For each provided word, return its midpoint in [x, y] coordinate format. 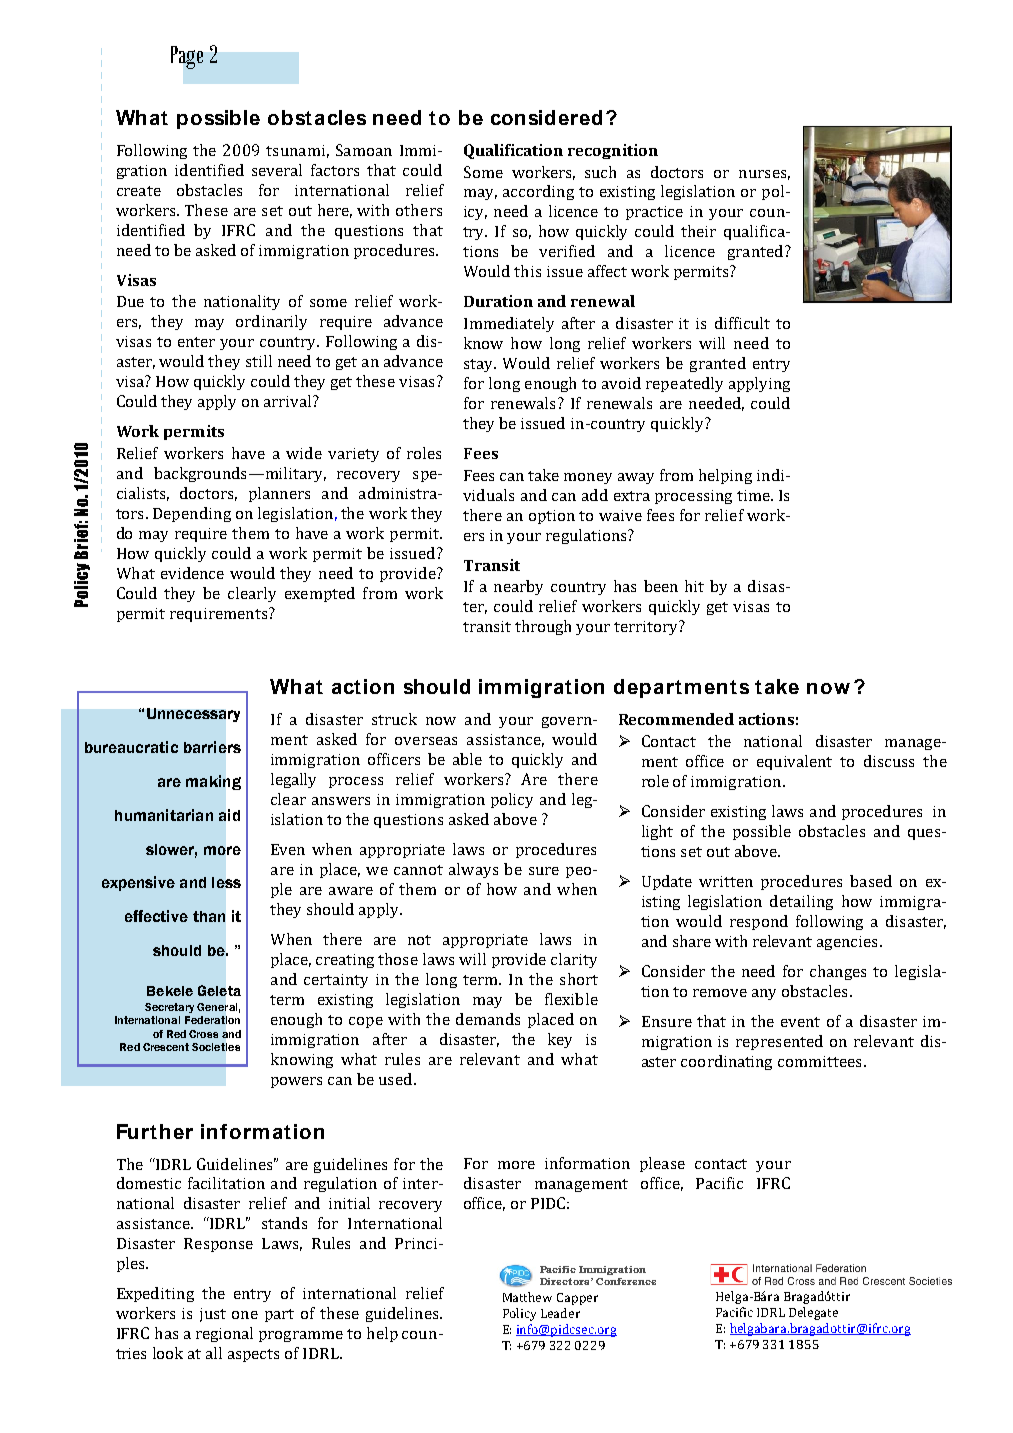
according [538, 192]
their [698, 231]
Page [187, 57]
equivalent [794, 762]
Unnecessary [193, 715]
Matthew [527, 1297]
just [213, 1315]
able [467, 759]
